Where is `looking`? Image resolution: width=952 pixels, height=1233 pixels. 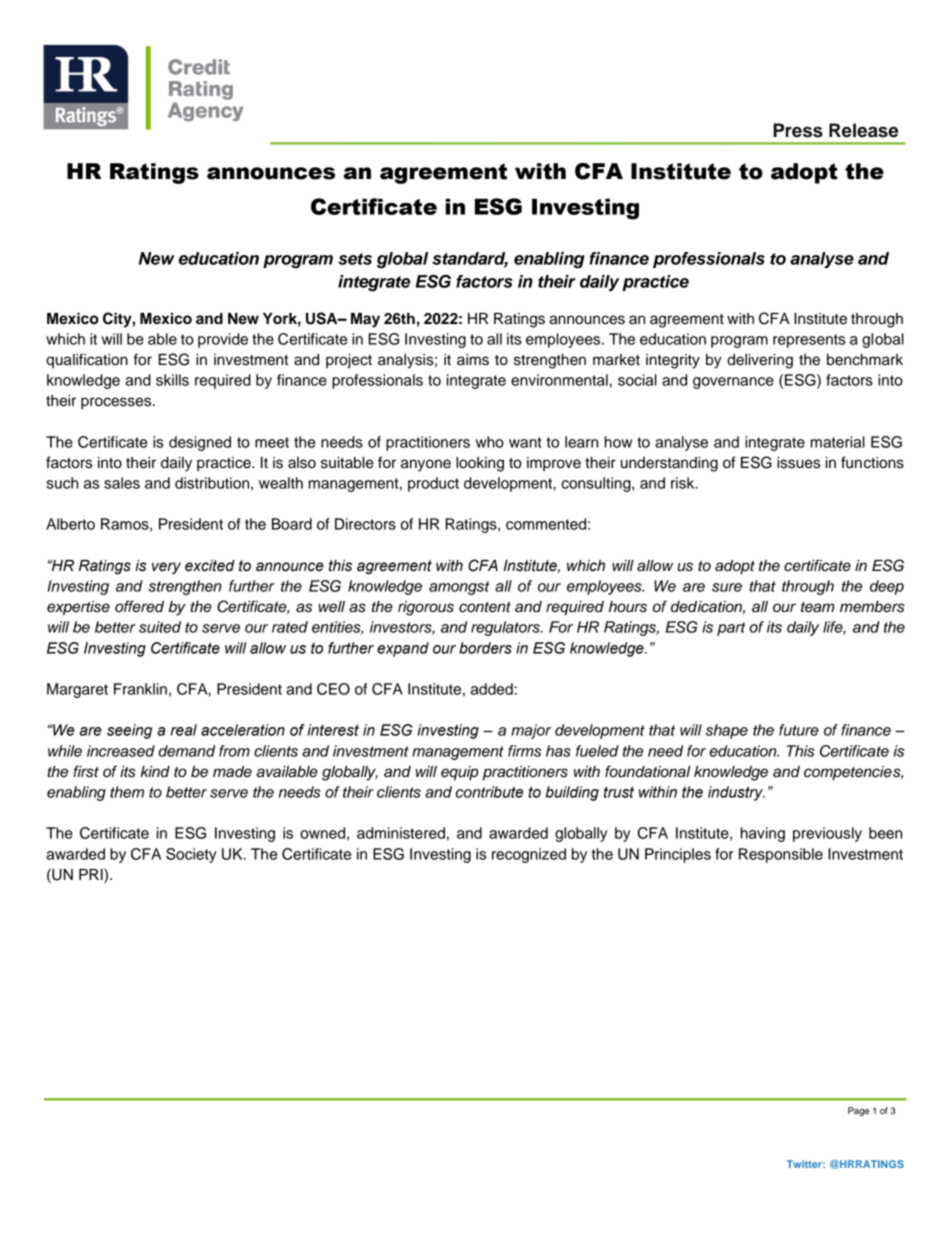 looking is located at coordinates (480, 464).
